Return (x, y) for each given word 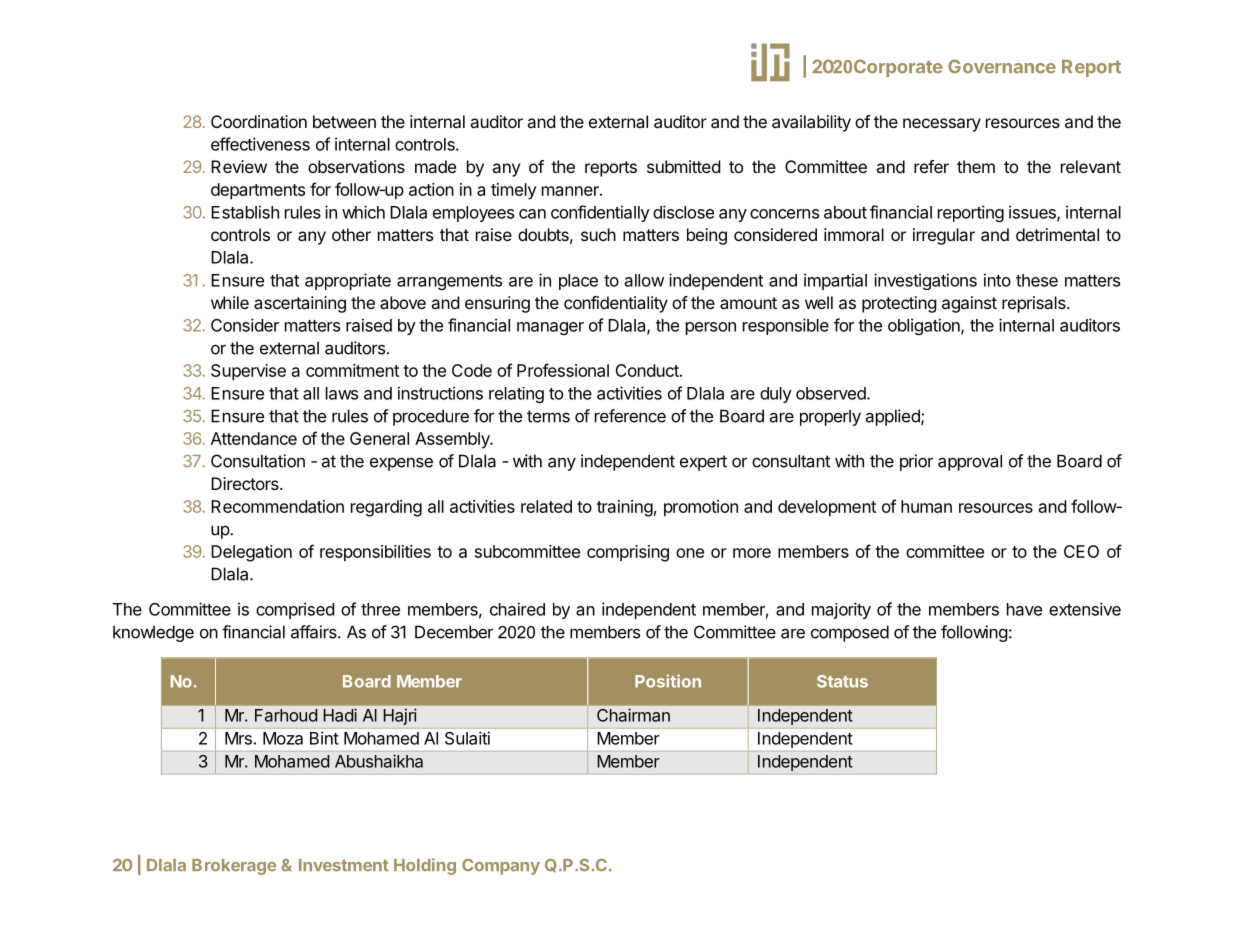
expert (703, 463)
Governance (1002, 66)
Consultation (258, 461)
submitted (684, 166)
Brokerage (234, 867)
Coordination (259, 121)
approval (970, 462)
